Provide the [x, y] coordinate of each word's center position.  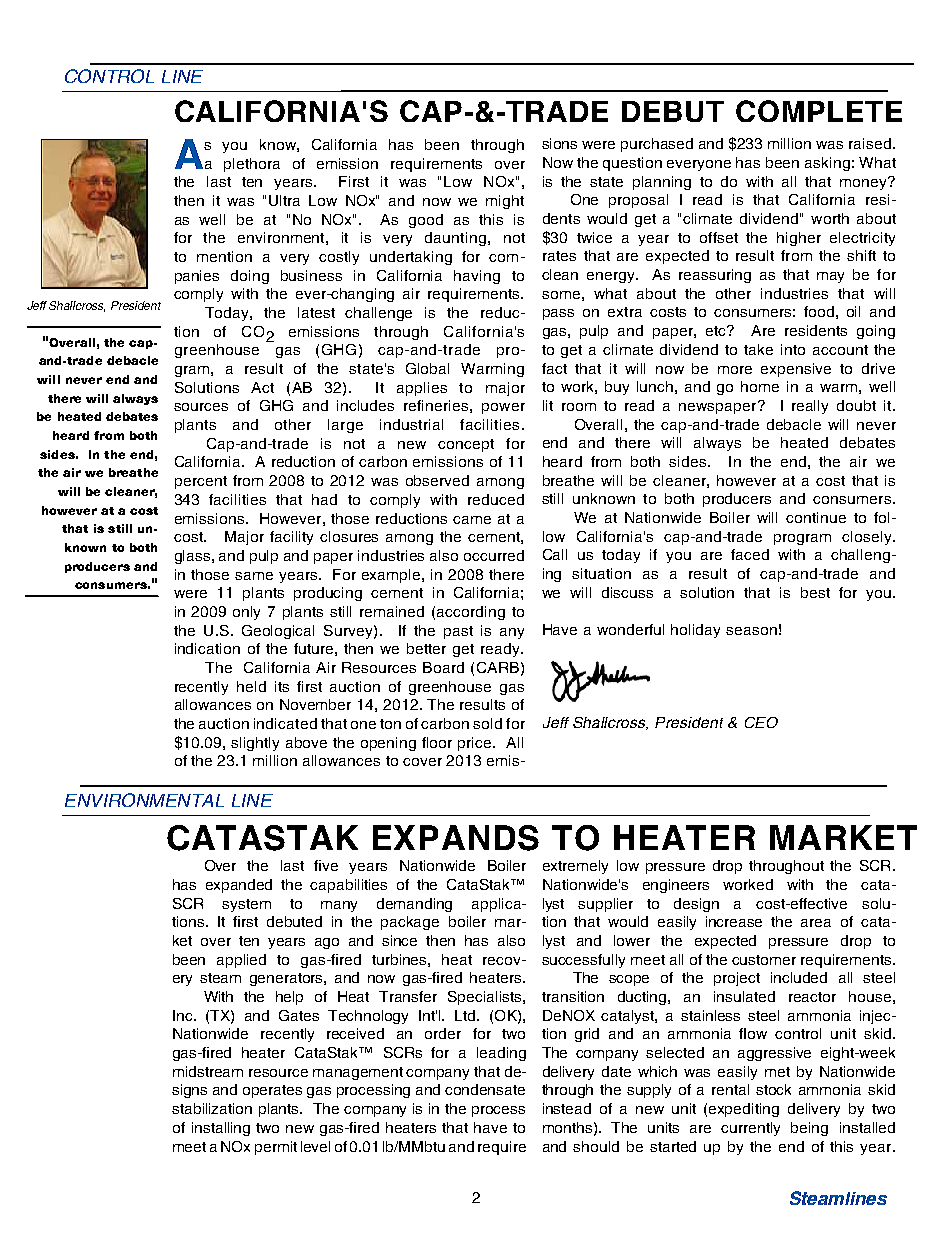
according [471, 613]
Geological [278, 632]
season [751, 631]
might [505, 202]
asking [827, 164]
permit [276, 1148]
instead [567, 1108]
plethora [252, 165]
